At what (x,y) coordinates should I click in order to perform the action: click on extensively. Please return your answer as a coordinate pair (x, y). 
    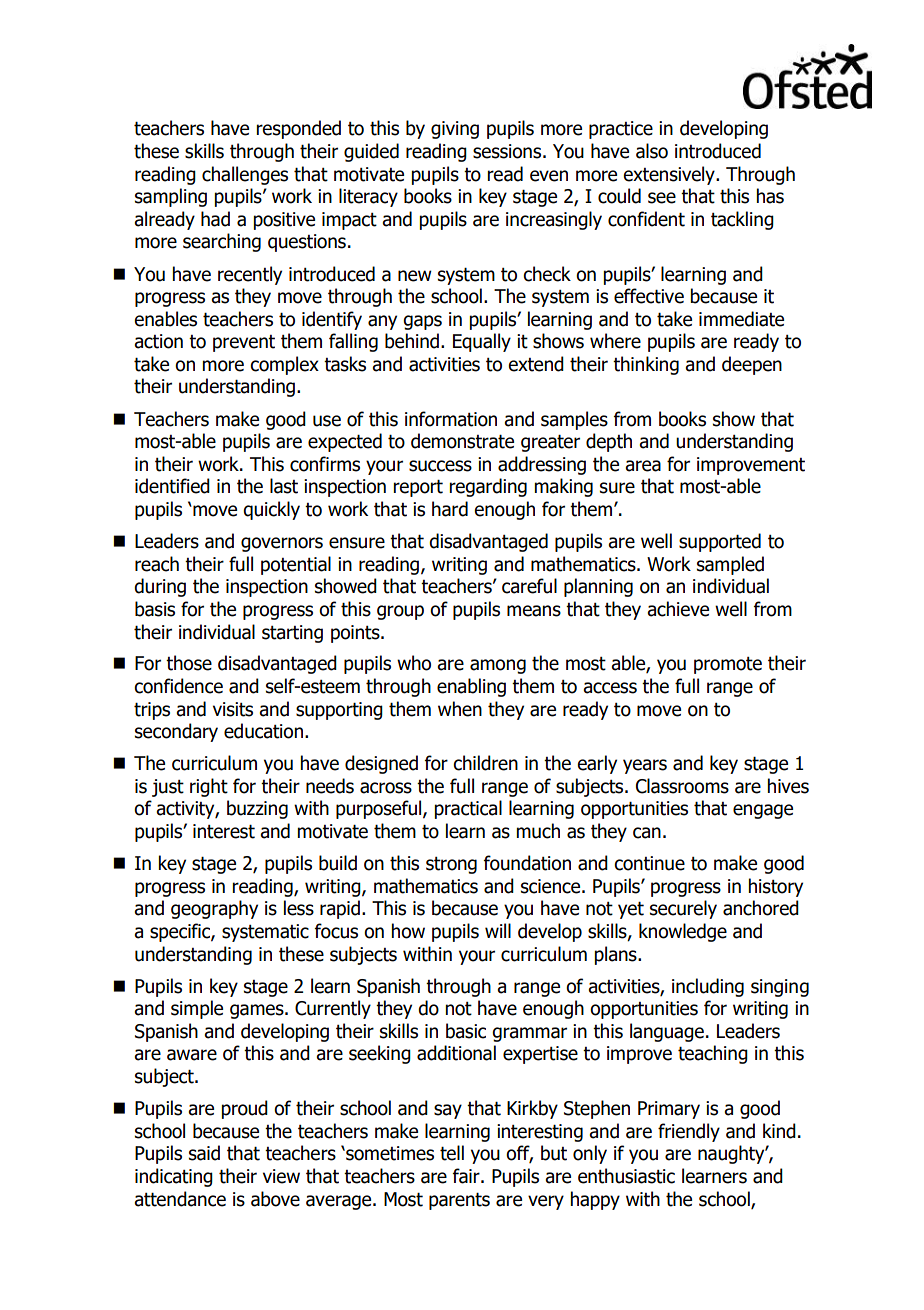
    Looking at the image, I should click on (670, 175).
